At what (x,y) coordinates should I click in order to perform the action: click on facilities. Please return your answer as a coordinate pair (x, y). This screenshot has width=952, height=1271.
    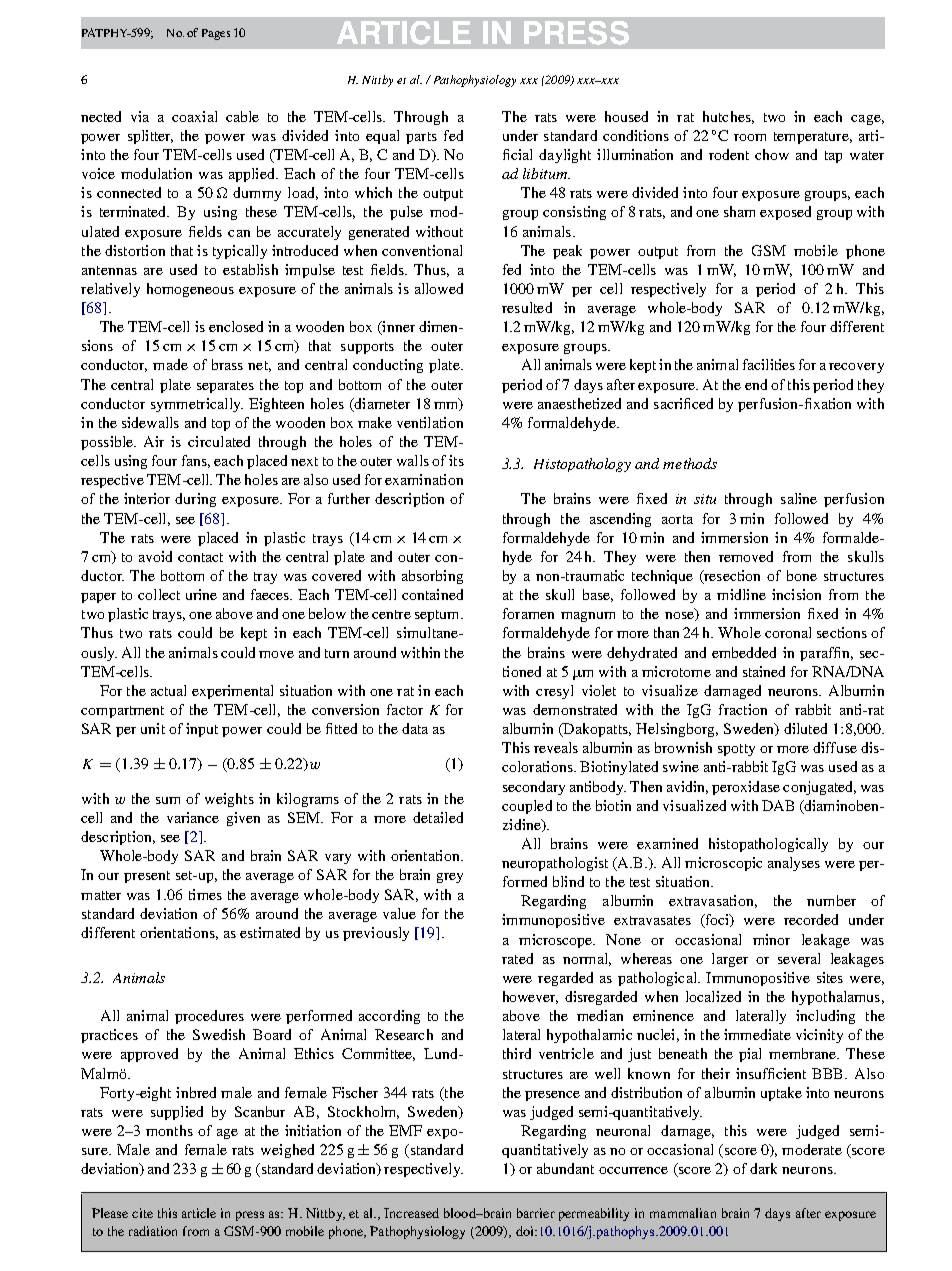
    Looking at the image, I should click on (769, 364).
